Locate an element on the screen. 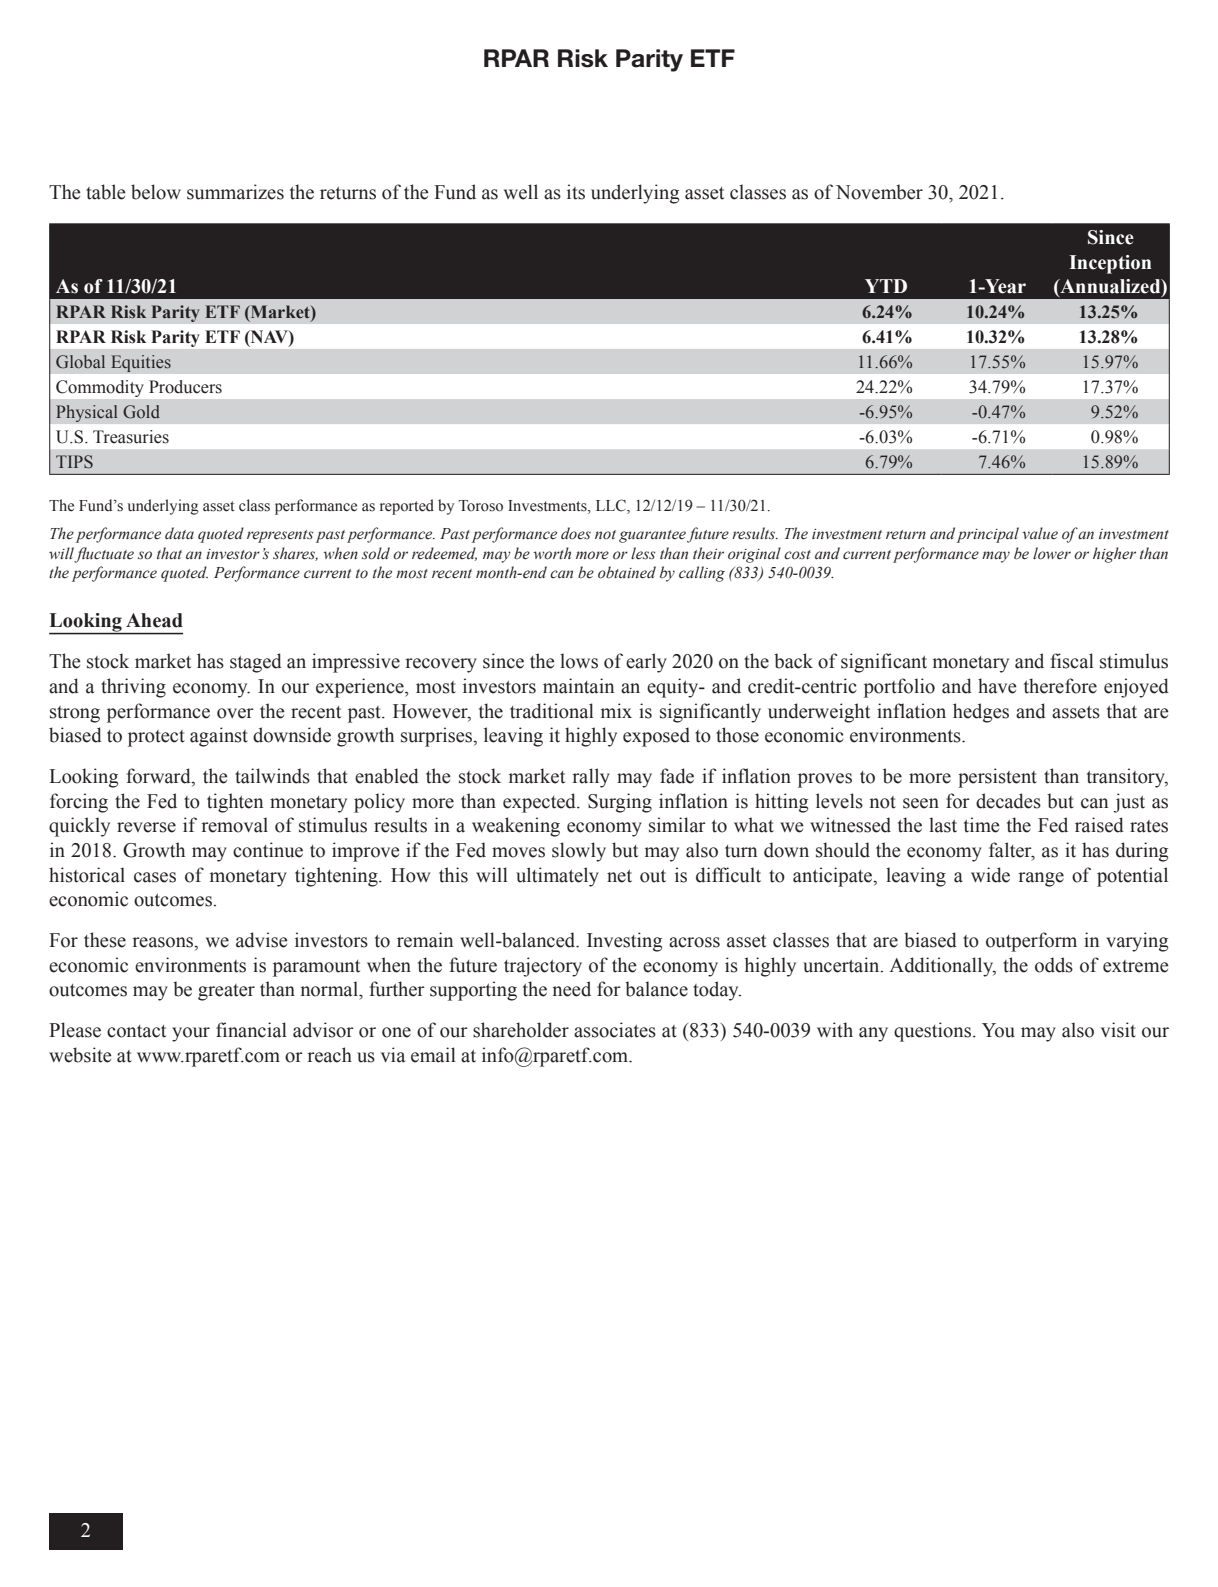  rally is located at coordinates (591, 778).
